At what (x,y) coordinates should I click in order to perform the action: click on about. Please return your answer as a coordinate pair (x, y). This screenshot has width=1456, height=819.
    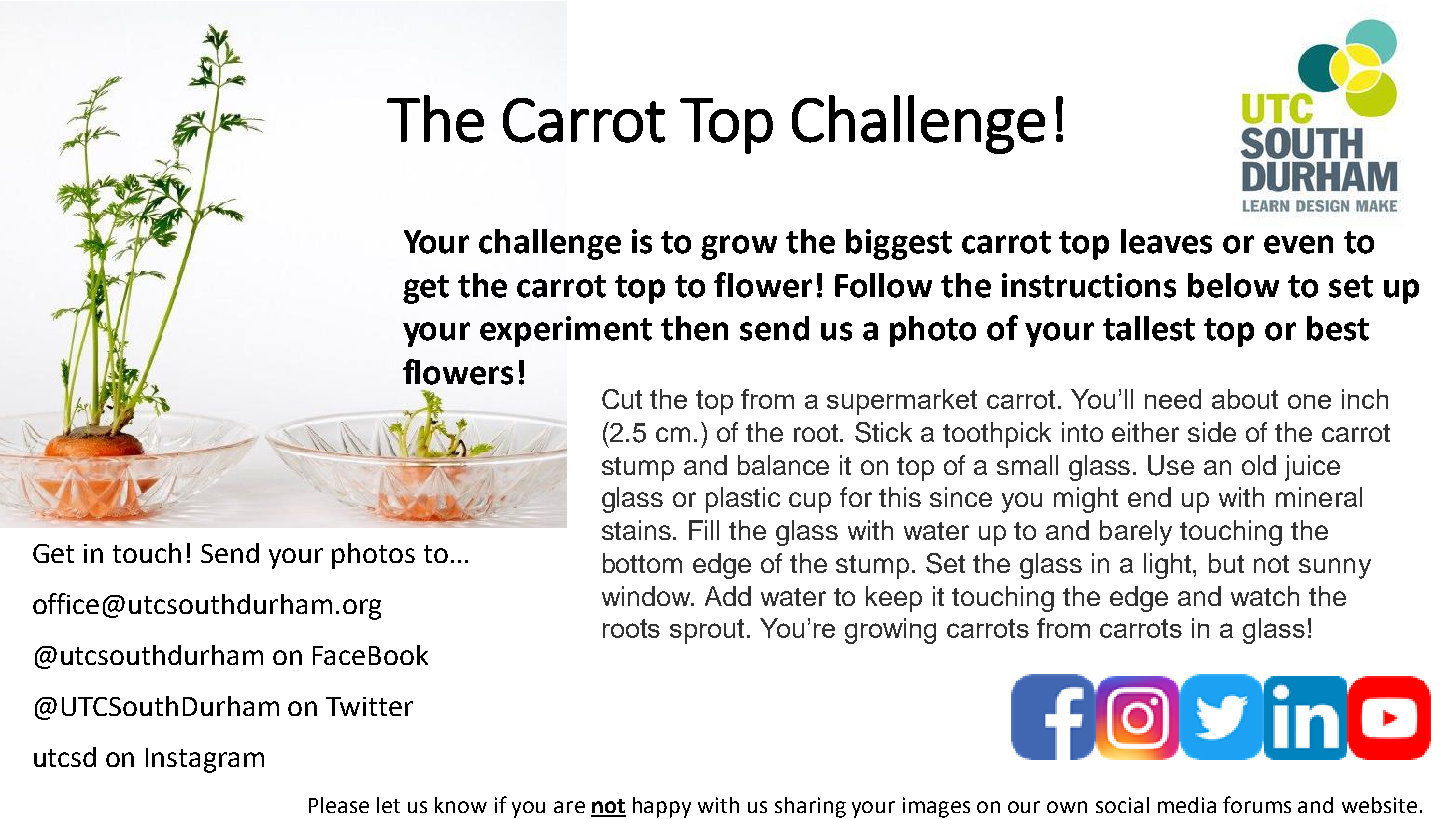
    Looking at the image, I should click on (1245, 399).
